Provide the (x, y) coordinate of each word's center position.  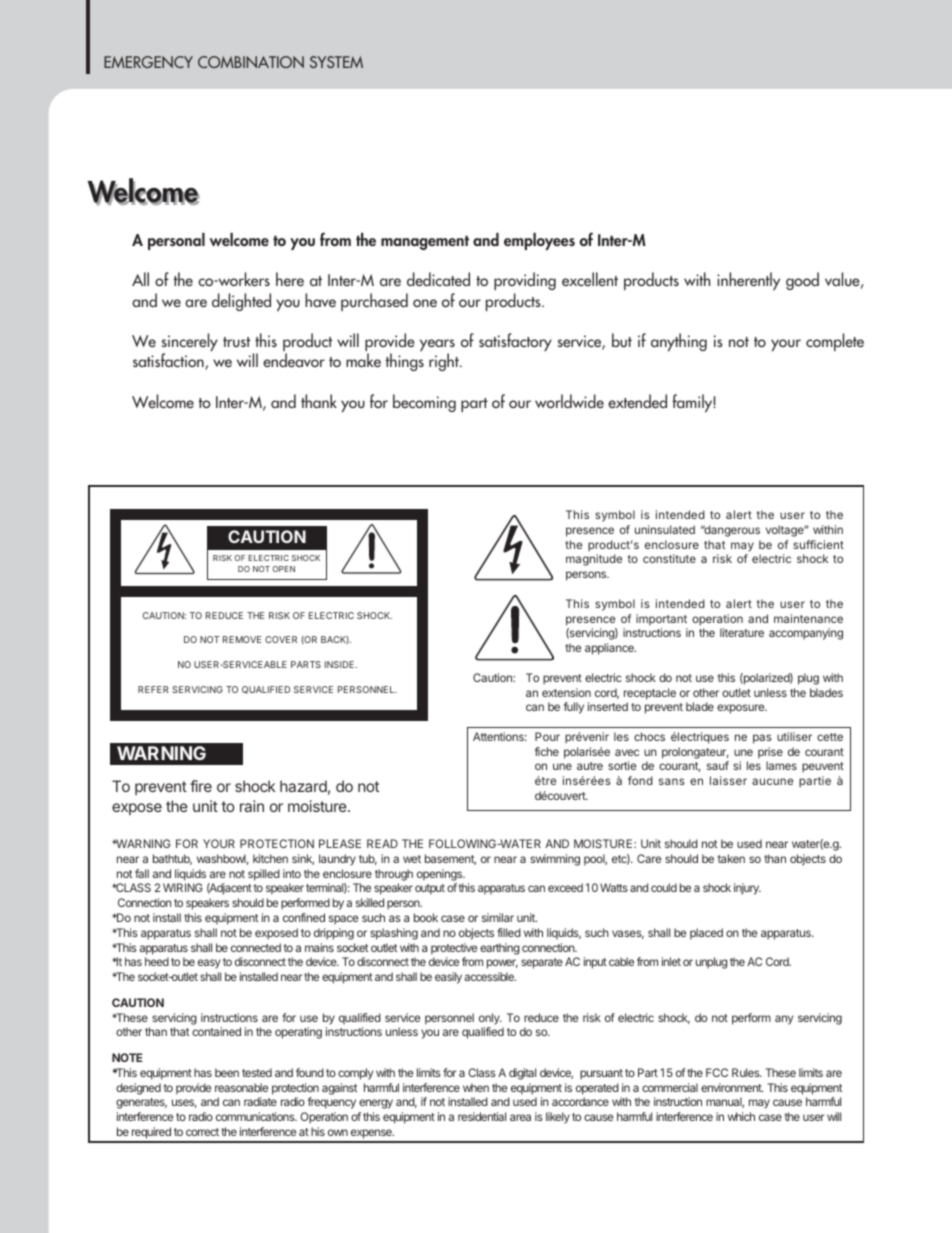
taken (731, 858)
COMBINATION (251, 62)
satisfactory (515, 342)
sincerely (190, 343)
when (476, 1087)
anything (679, 342)
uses (184, 1103)
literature (742, 632)
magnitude (594, 560)
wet (412, 859)
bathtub (172, 859)
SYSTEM (336, 62)
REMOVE (242, 639)
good (802, 281)
